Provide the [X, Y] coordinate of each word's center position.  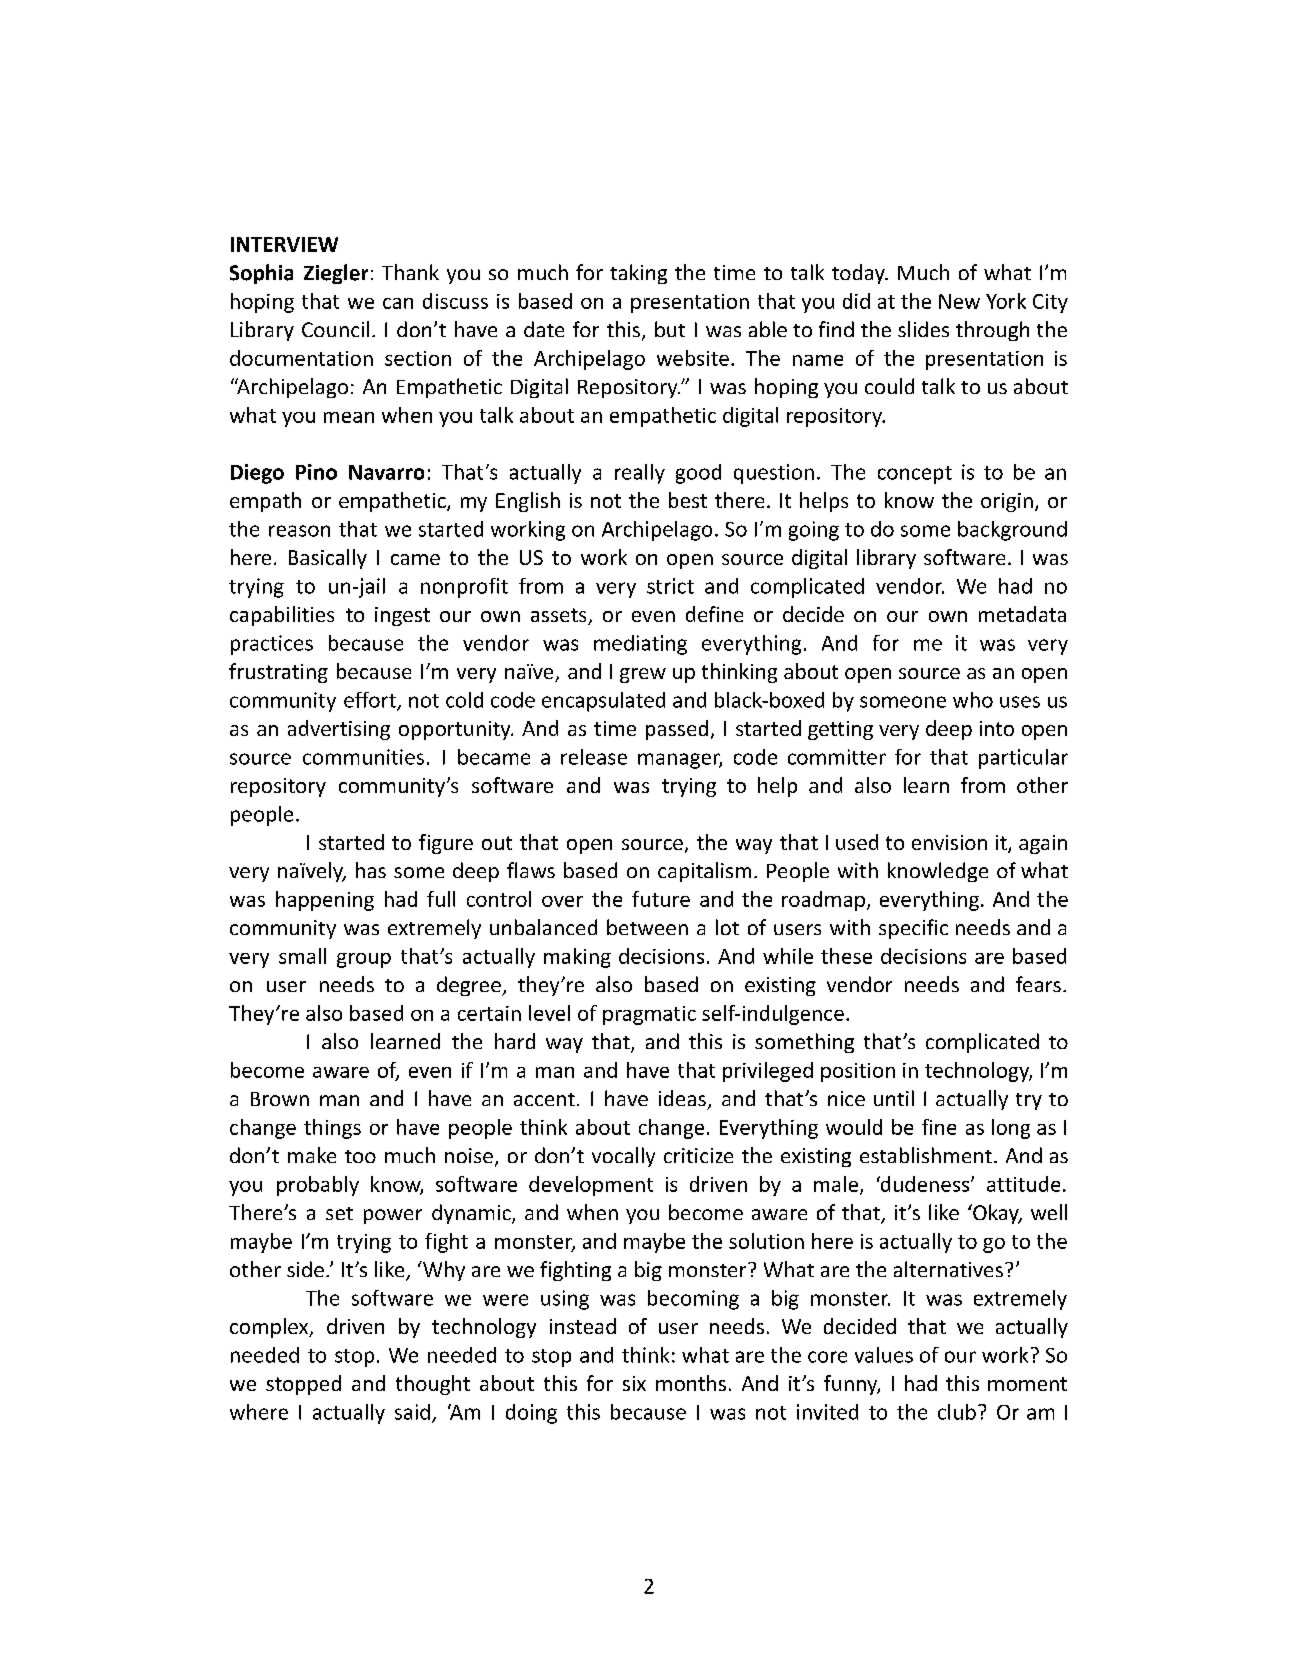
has [371, 870]
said [412, 1412]
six [634, 1383]
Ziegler [336, 274]
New [959, 301]
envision [949, 842]
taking [638, 274]
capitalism [704, 872]
